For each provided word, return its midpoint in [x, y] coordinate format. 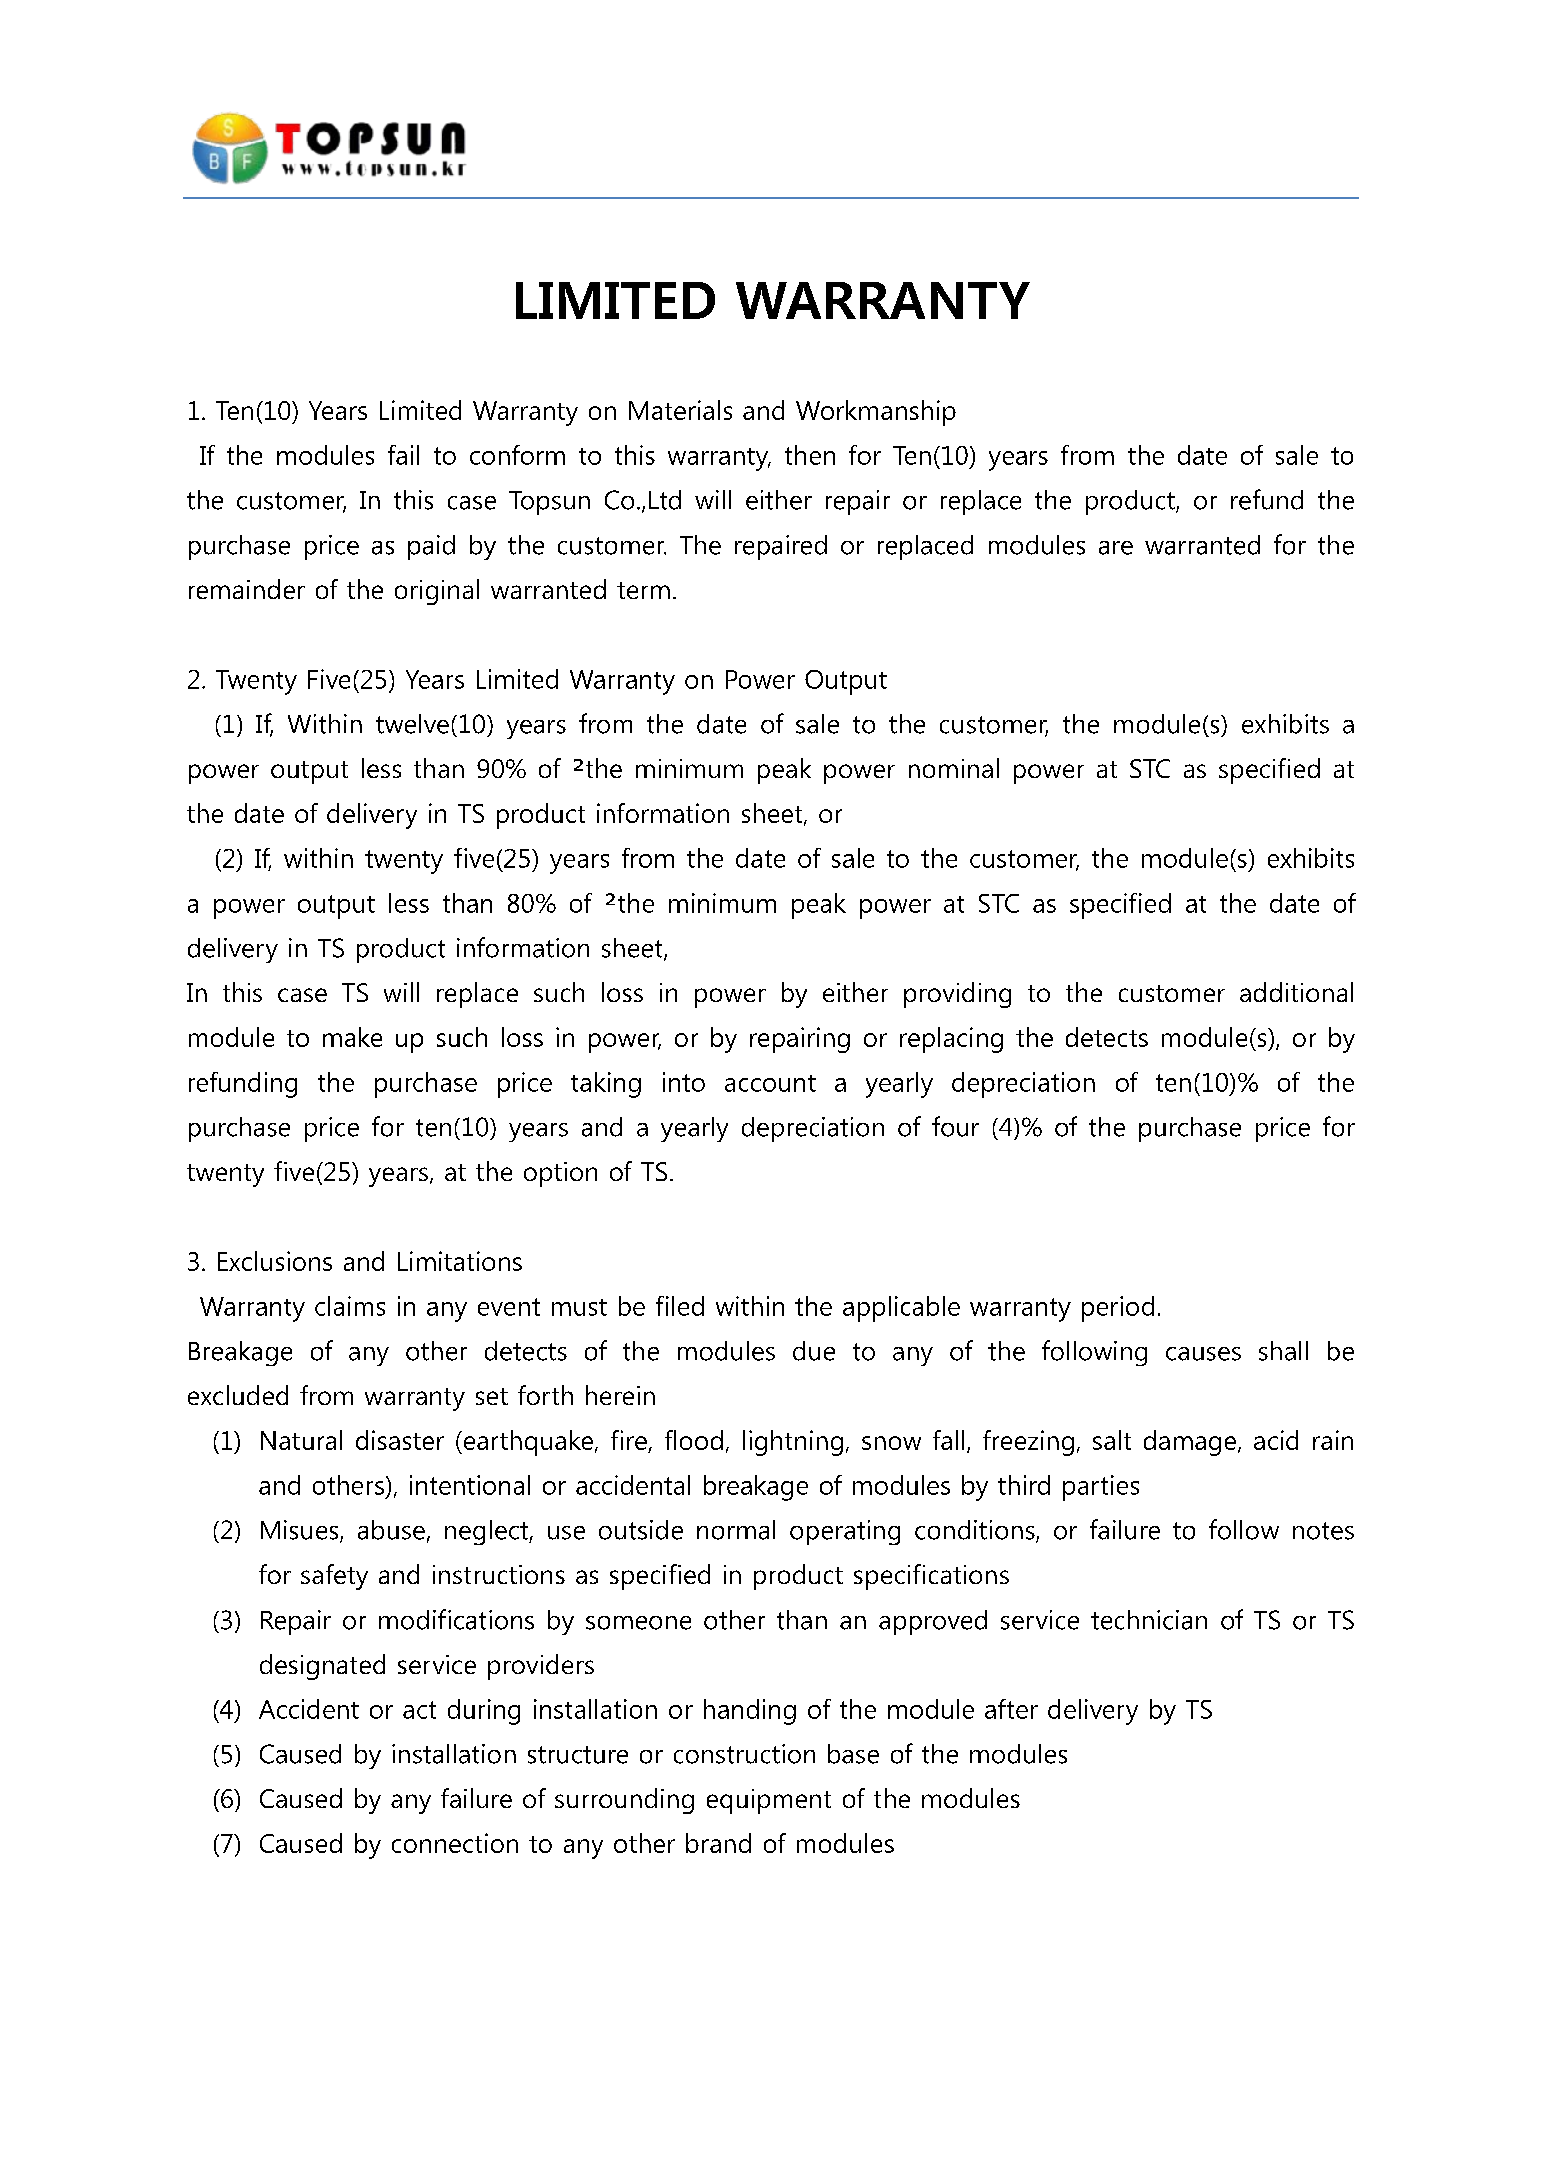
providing [957, 995]
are [1116, 548]
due [814, 1351]
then [810, 455]
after [1011, 1709]
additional [1296, 992]
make [352, 1037]
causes [1203, 1354]
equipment [769, 1801]
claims [350, 1306]
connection [455, 1843]
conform [517, 455]
